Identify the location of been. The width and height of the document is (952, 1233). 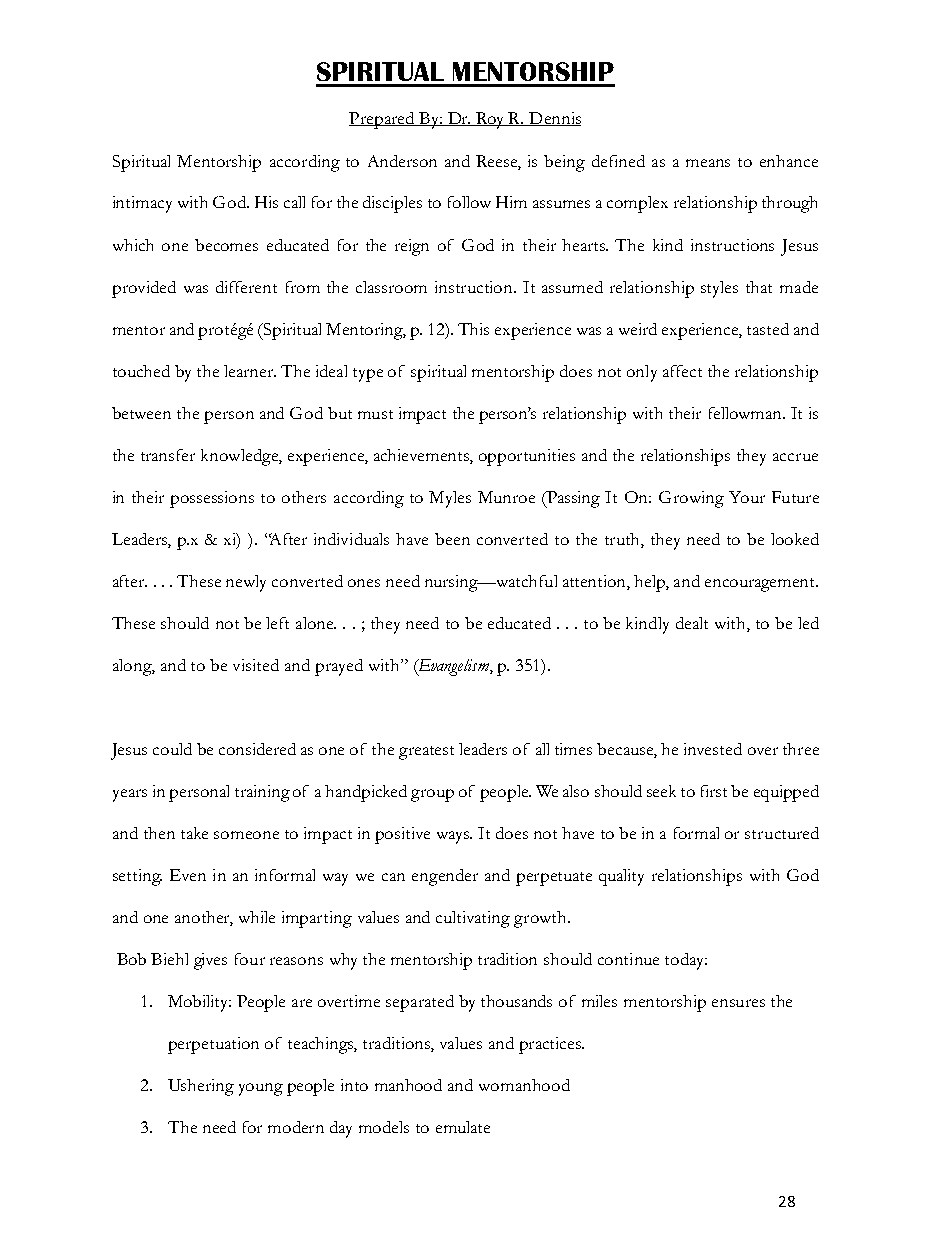
(452, 539).
